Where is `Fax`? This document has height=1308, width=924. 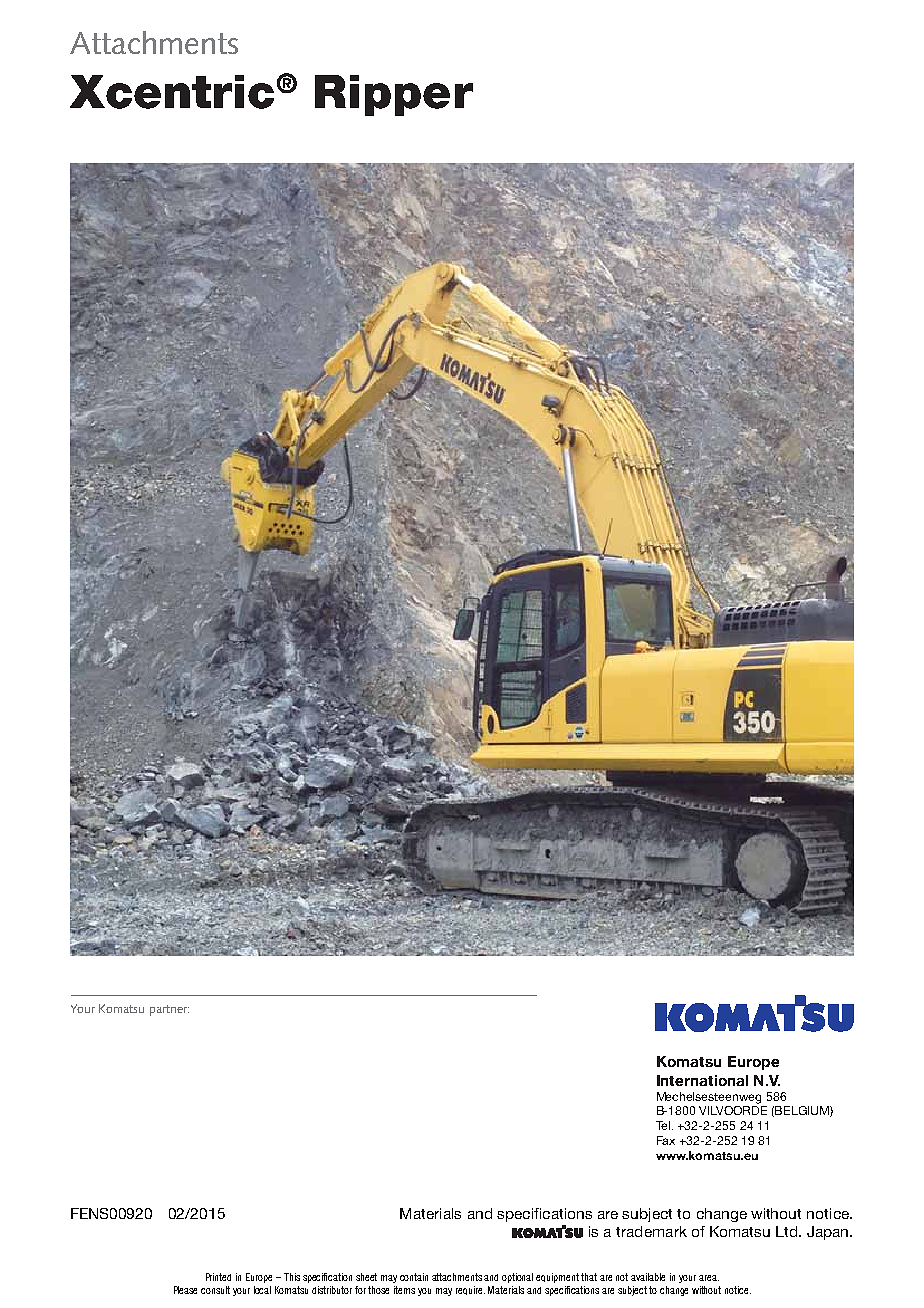
Fax is located at coordinates (666, 1140).
